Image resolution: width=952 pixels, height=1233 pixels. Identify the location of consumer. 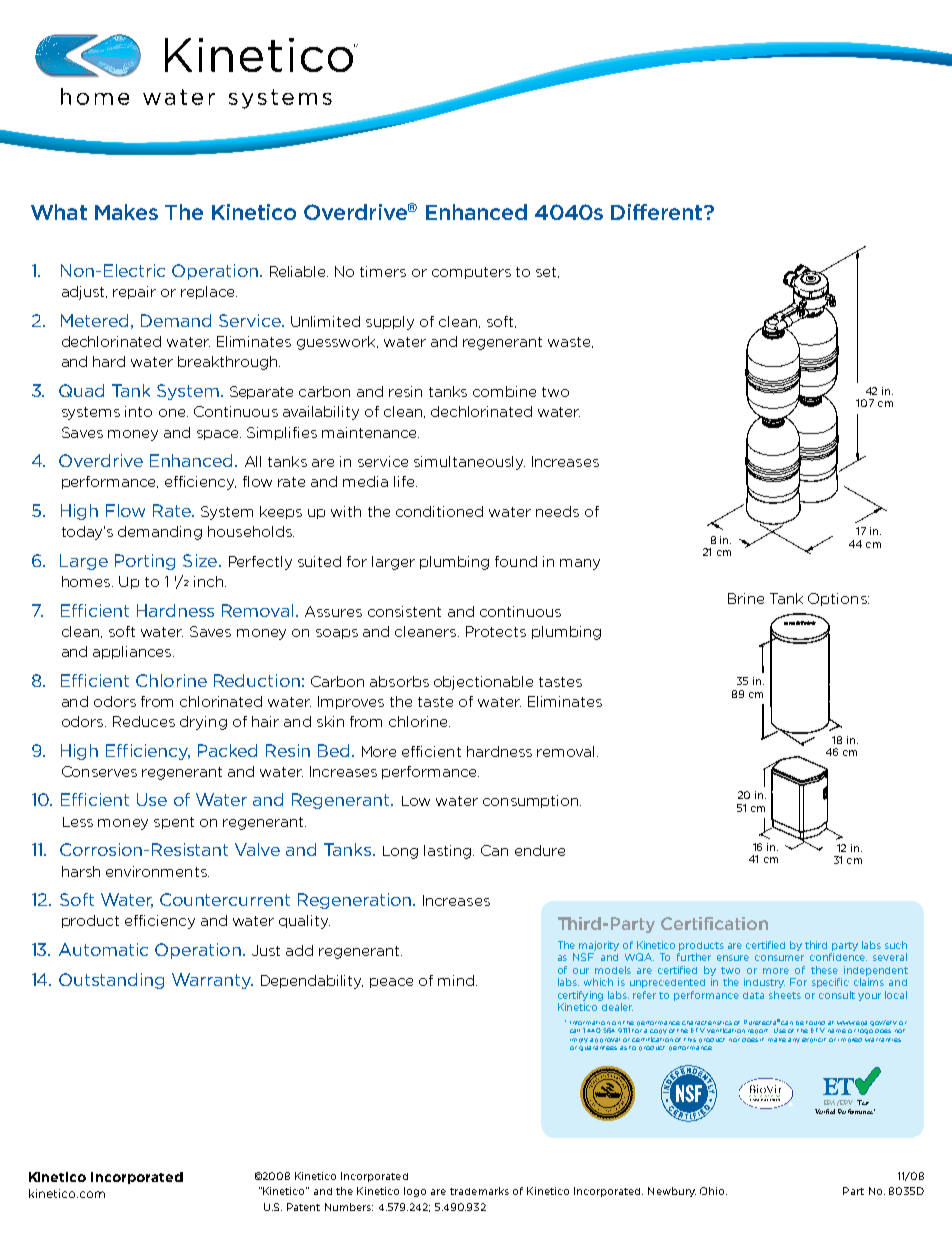
(779, 958).
